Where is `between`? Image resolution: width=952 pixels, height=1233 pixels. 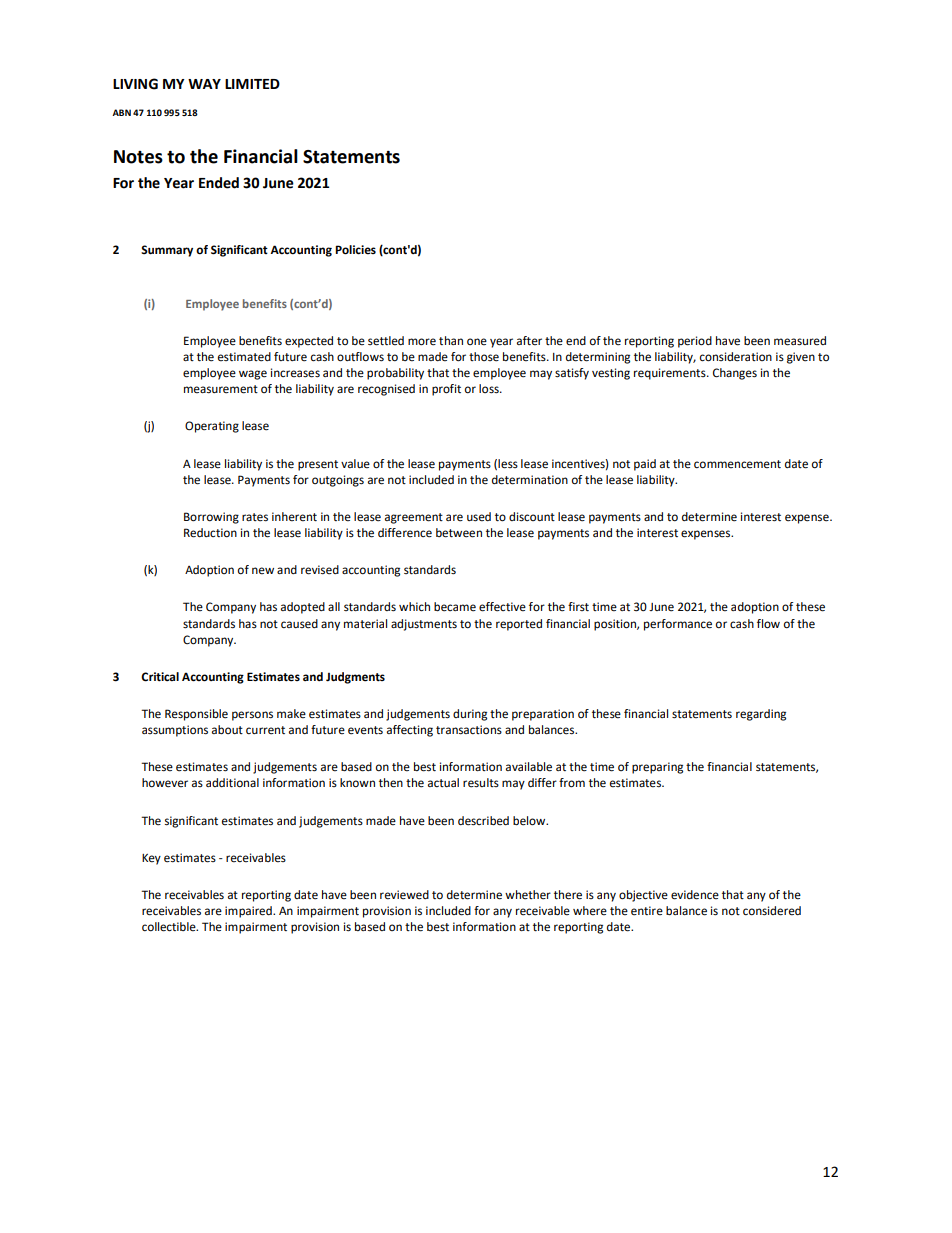 between is located at coordinates (459, 533).
